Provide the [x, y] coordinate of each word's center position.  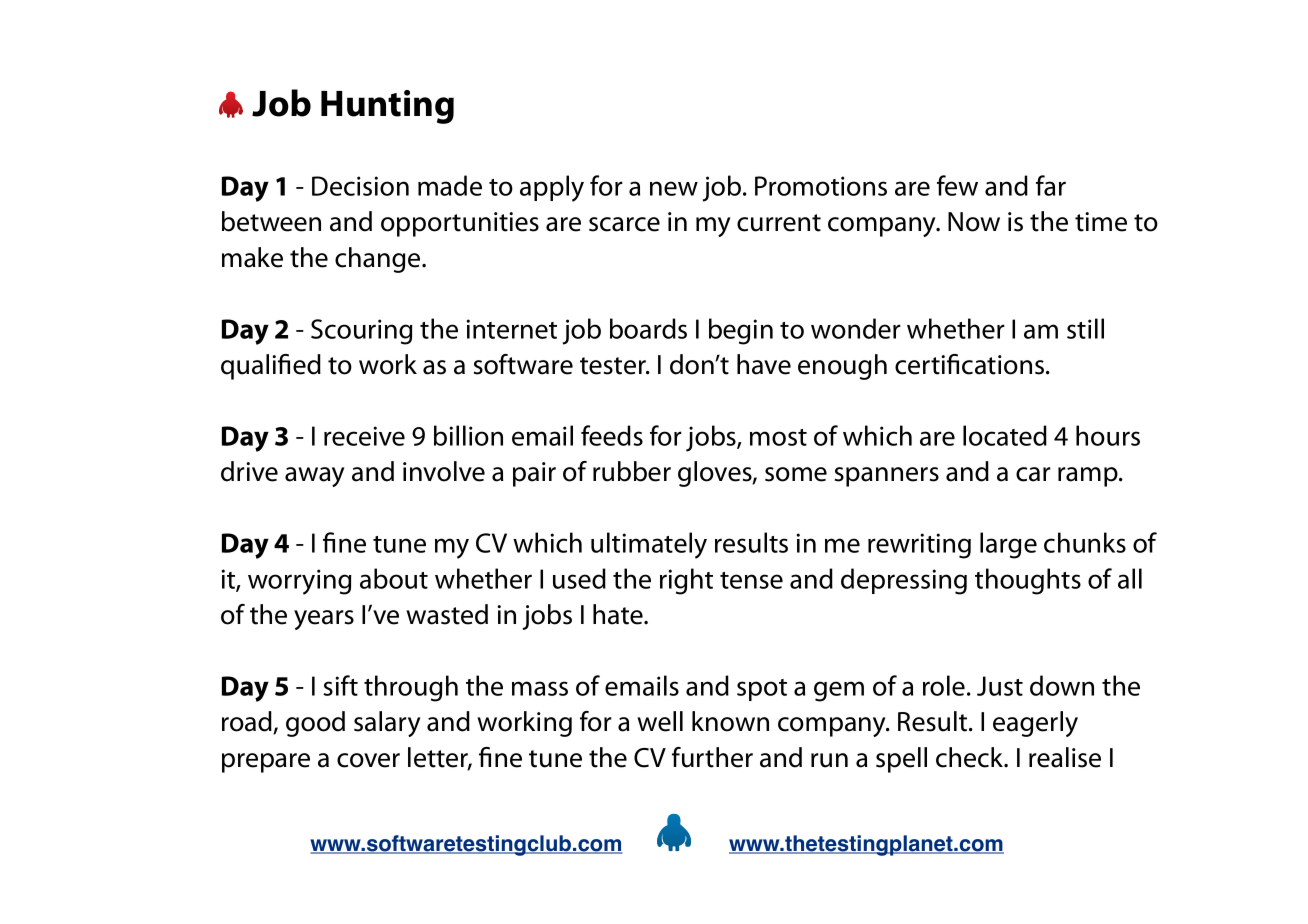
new [674, 188]
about [394, 578]
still [1085, 328]
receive [364, 436]
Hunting [387, 107]
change [379, 260]
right [686, 581]
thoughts [1028, 581]
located [1005, 435]
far [1051, 185]
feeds [612, 435]
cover [368, 760]
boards [648, 328]
